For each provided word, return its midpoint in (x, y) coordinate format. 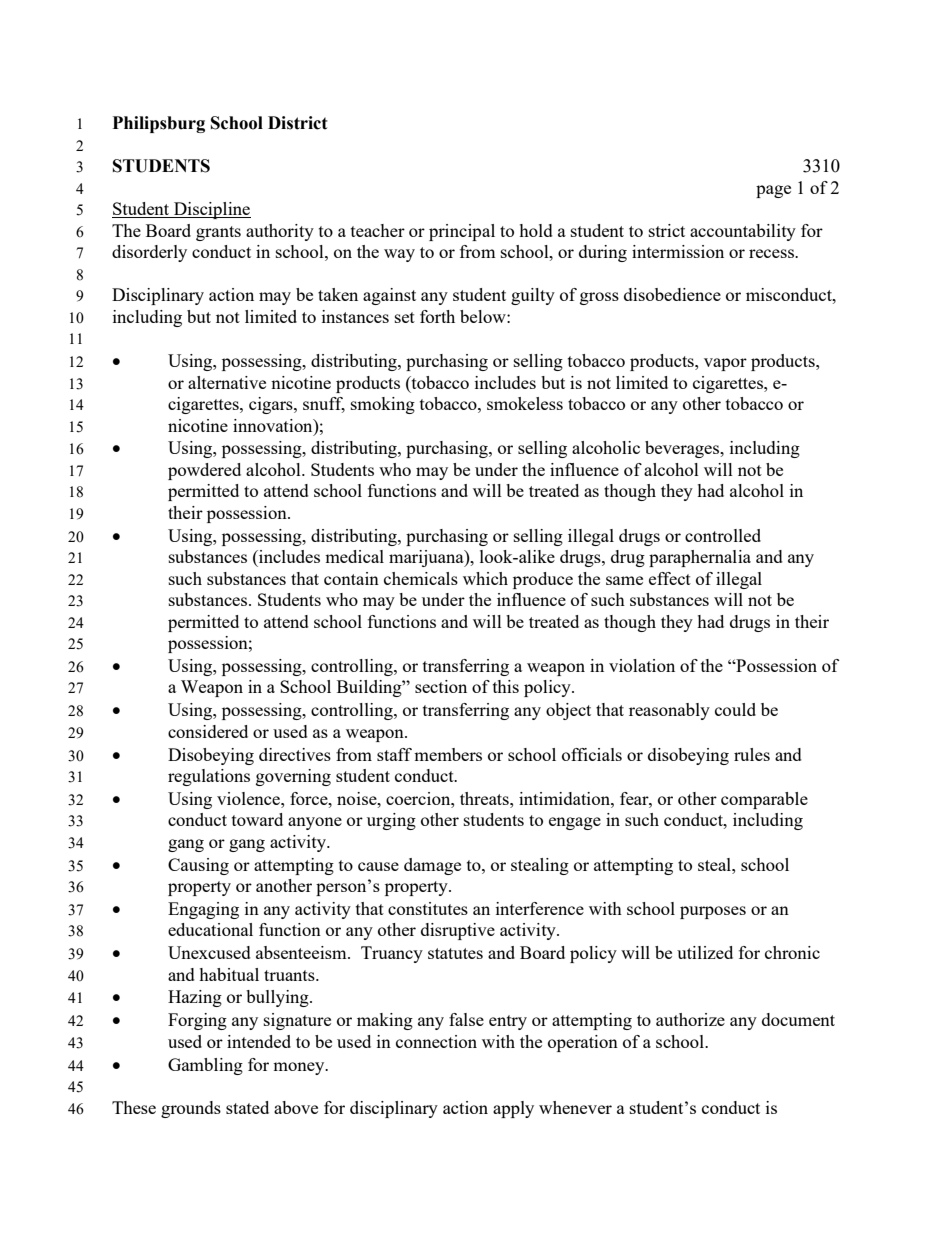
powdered (204, 471)
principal (462, 232)
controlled (723, 535)
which (485, 578)
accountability (743, 232)
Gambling (205, 1066)
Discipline (211, 210)
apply (513, 1109)
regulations (209, 777)
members (448, 754)
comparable (764, 800)
